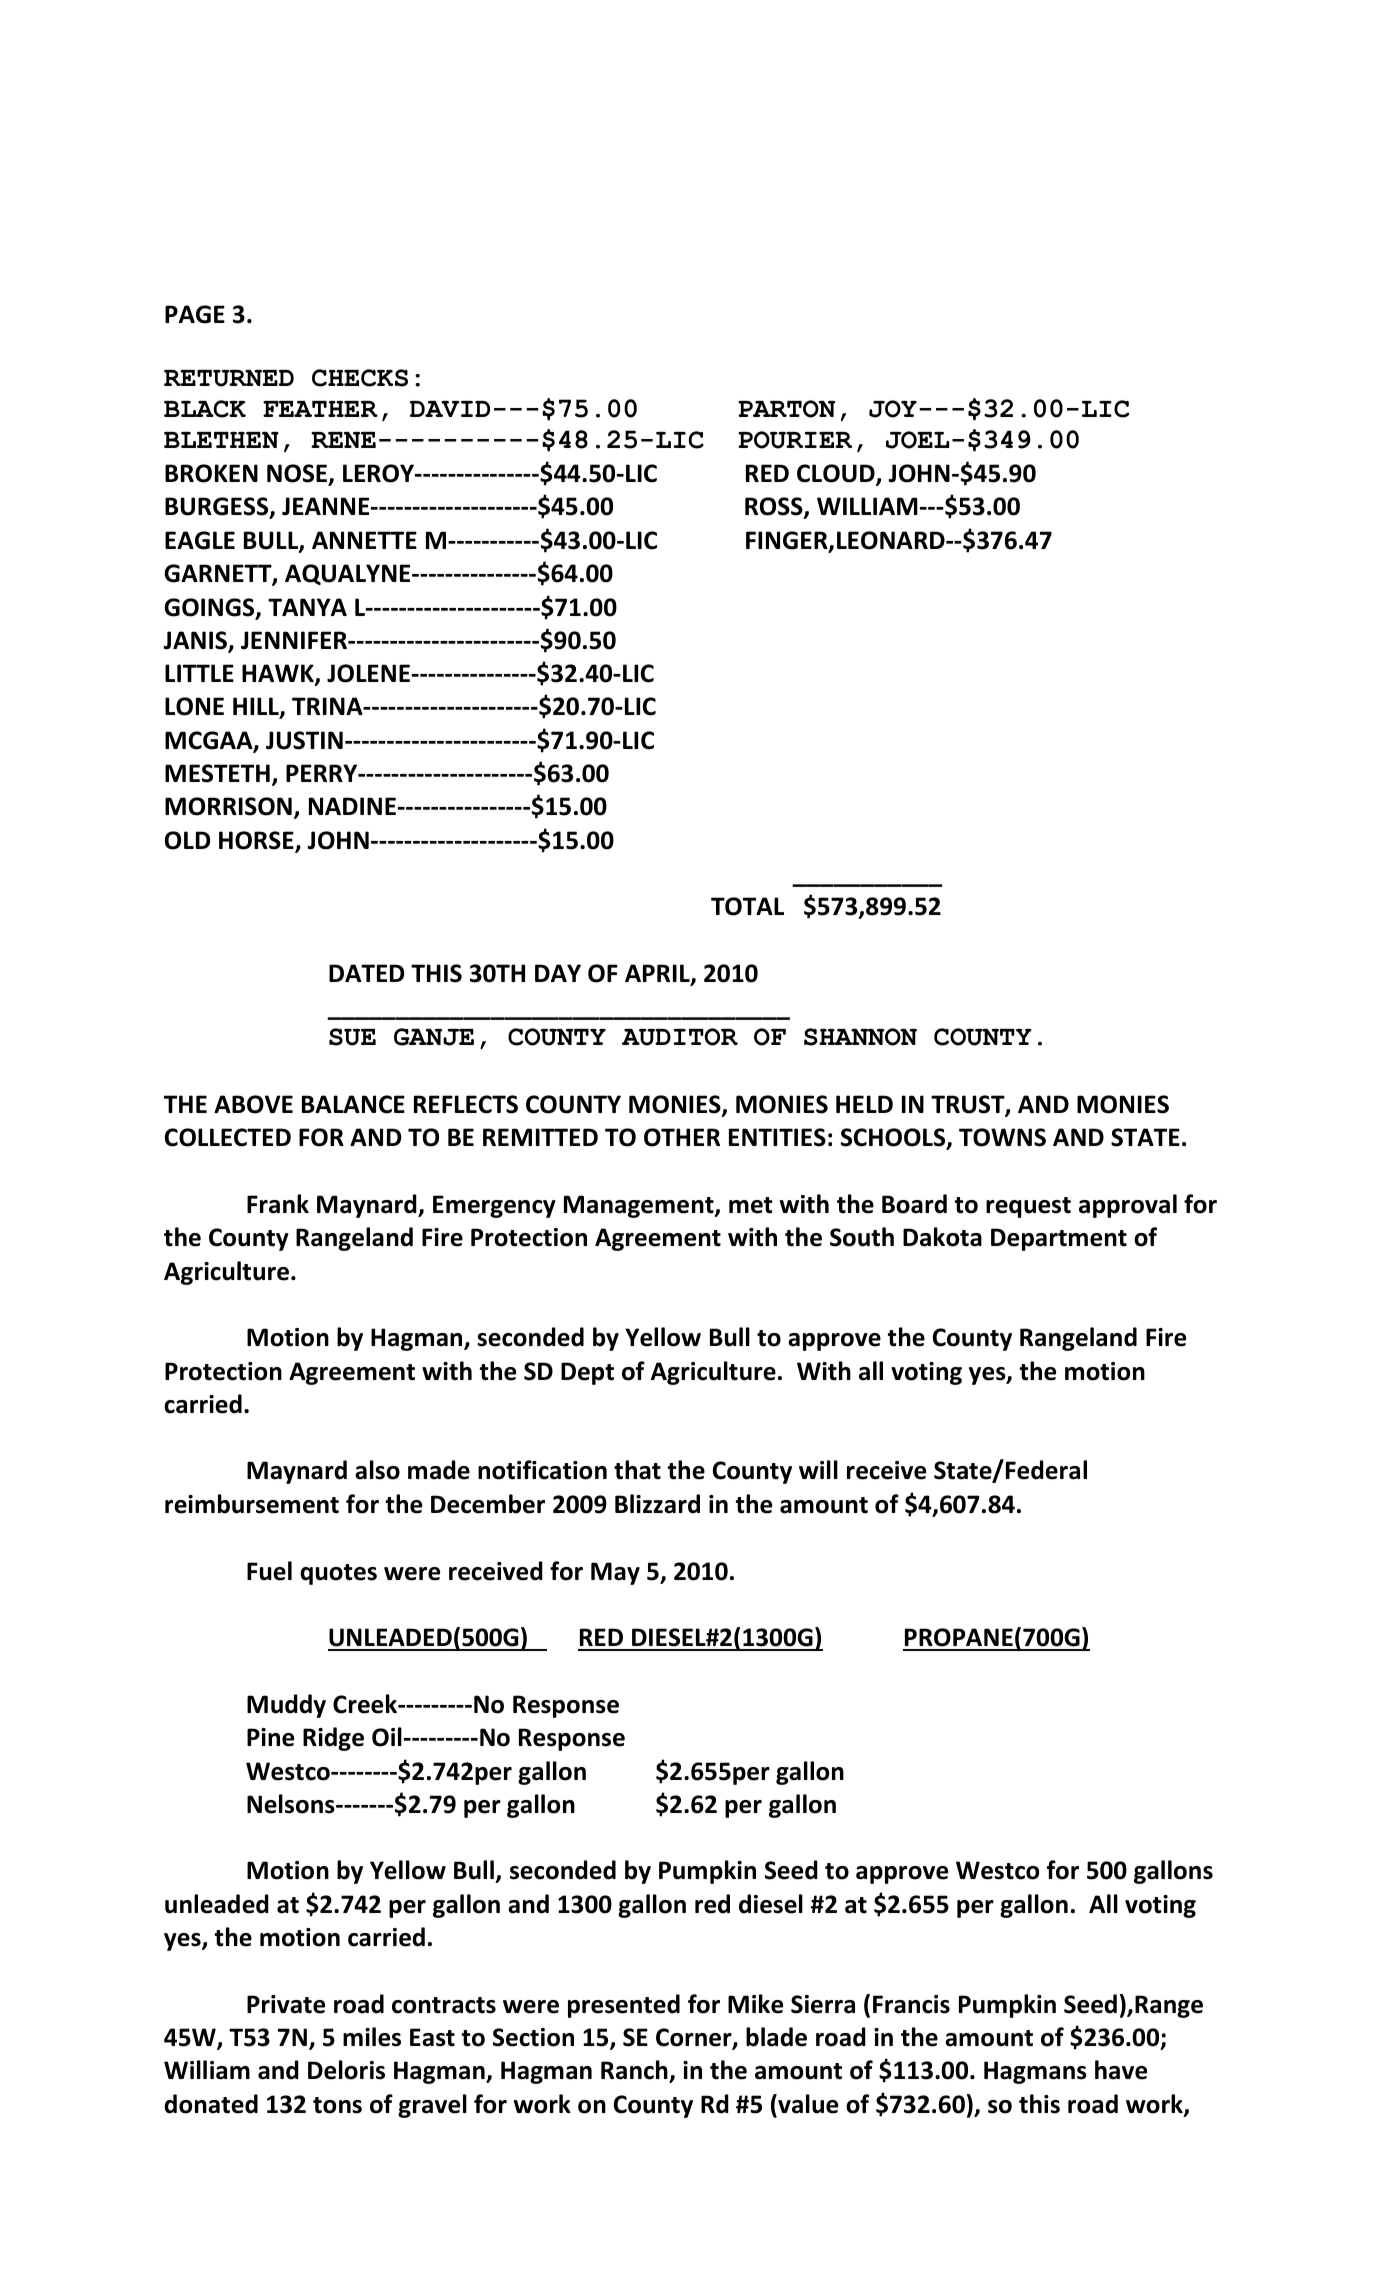  I want to click on PARTON, so click(786, 409).
